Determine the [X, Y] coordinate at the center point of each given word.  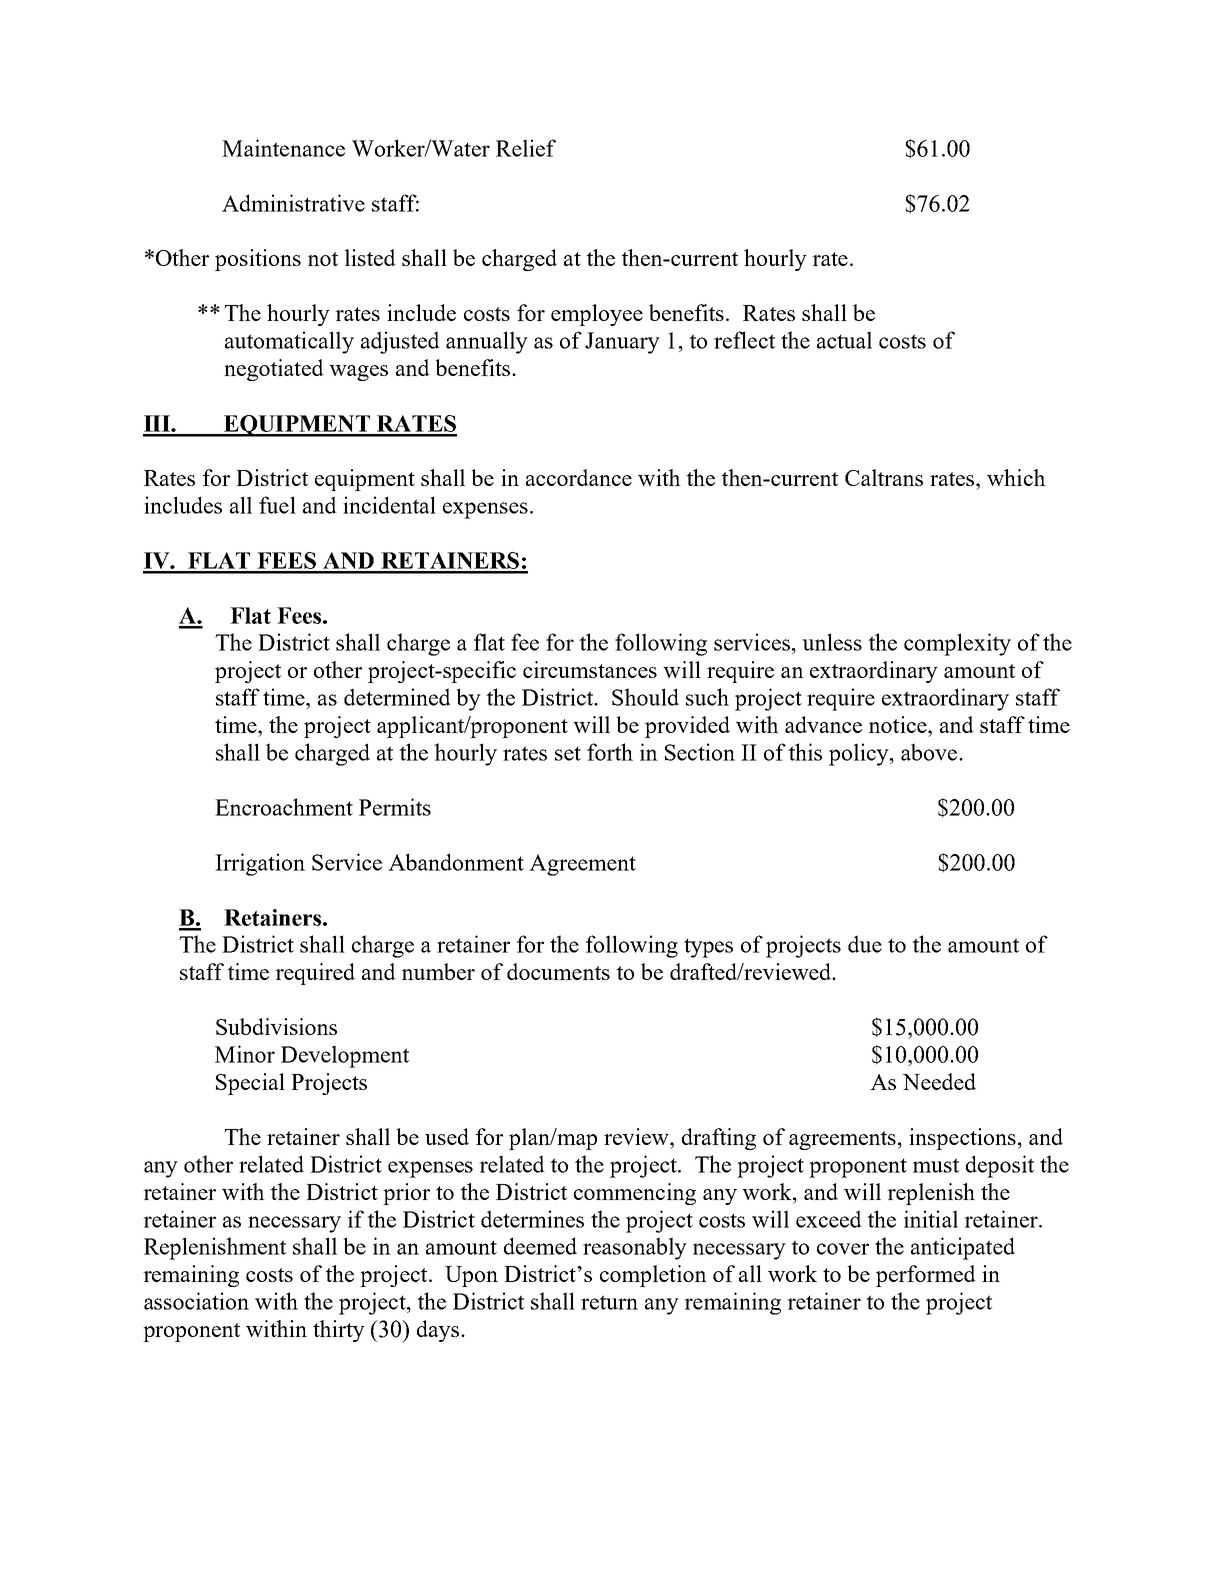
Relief [526, 148]
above [930, 752]
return [609, 1302]
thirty [339, 1331]
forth [610, 752]
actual [844, 340]
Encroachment [284, 807]
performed [926, 1276]
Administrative [293, 203]
